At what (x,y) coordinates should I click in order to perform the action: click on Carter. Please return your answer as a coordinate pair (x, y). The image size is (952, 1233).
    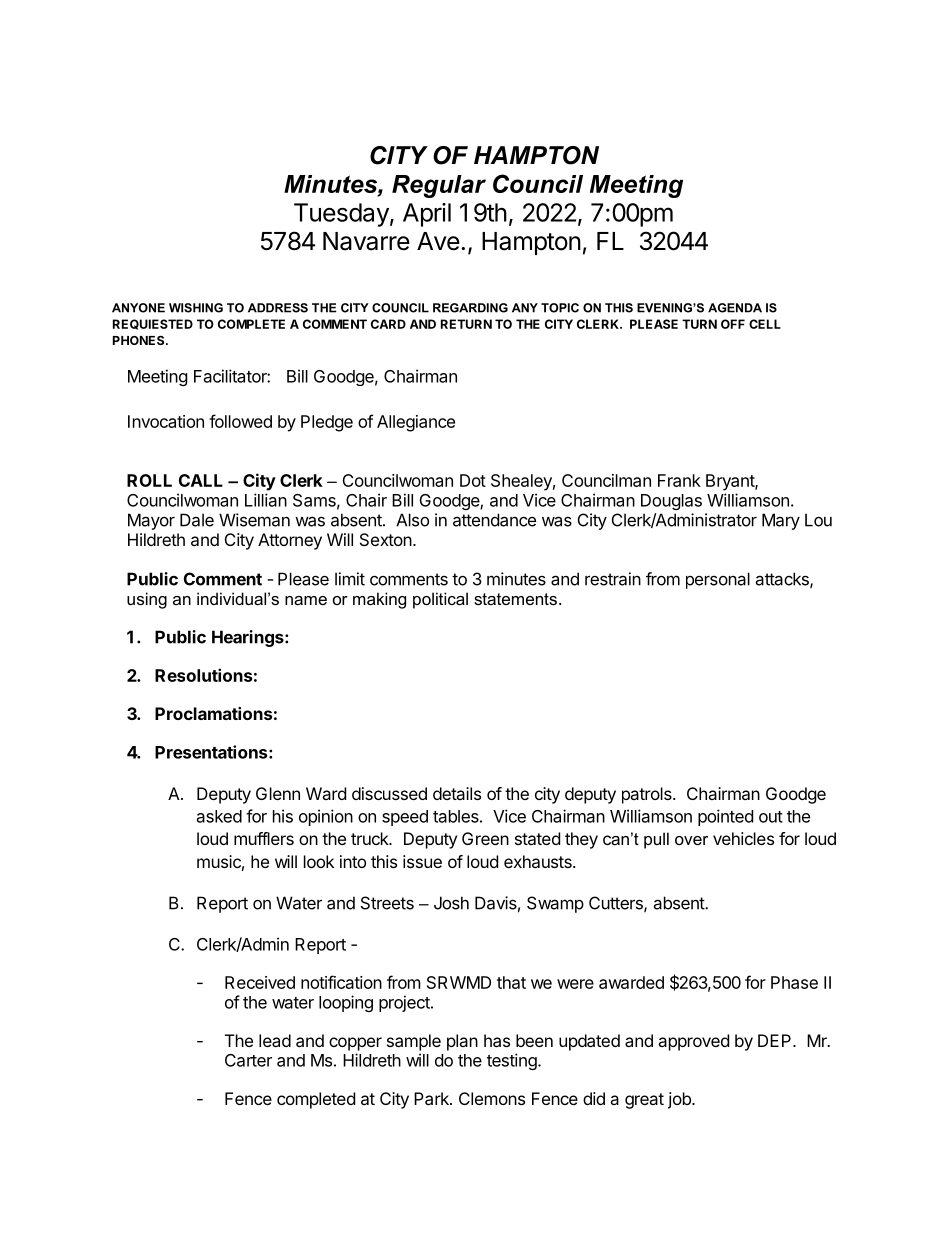
    Looking at the image, I should click on (248, 1060).
